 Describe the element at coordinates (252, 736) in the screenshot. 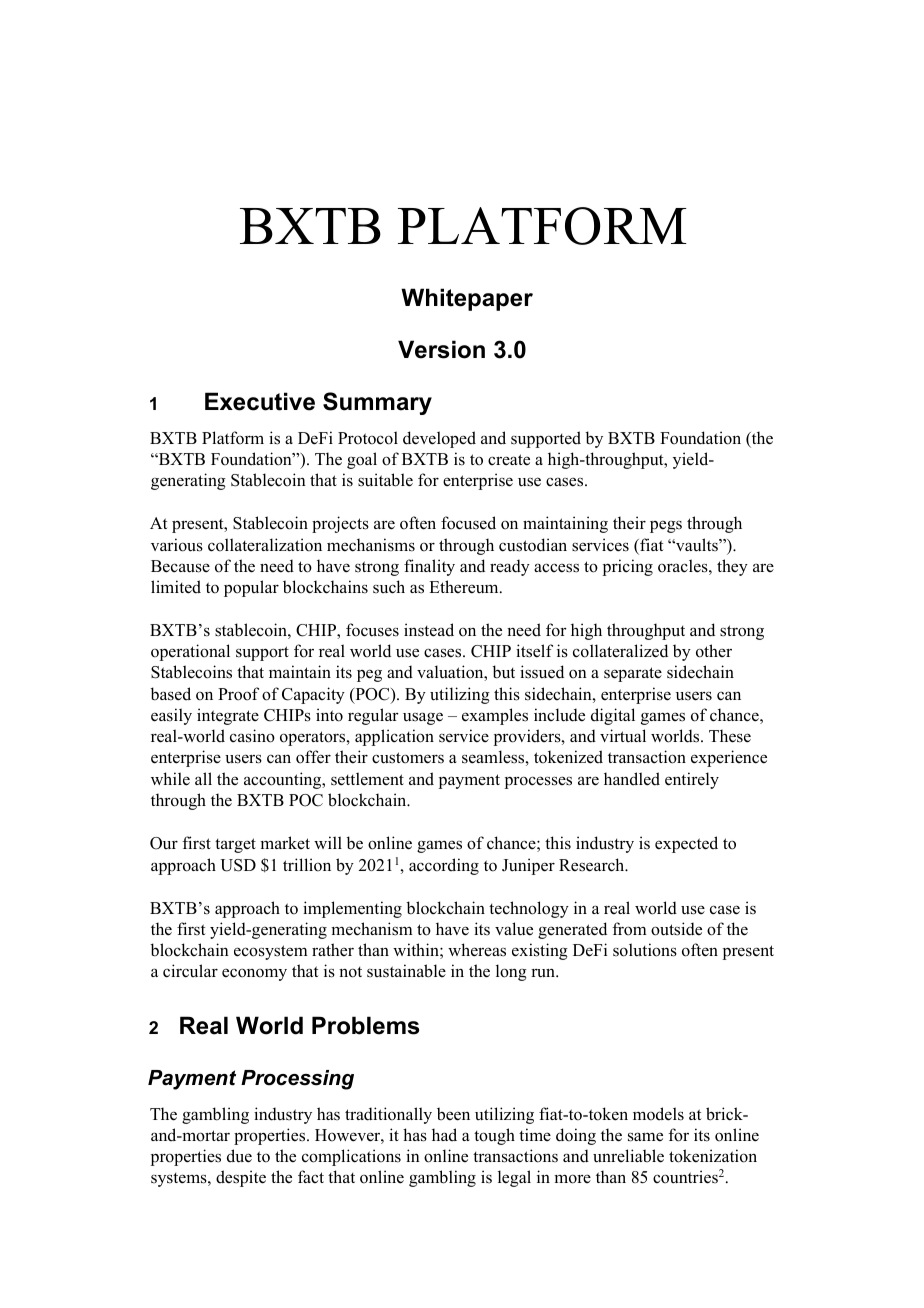

I see `casino` at that location.
